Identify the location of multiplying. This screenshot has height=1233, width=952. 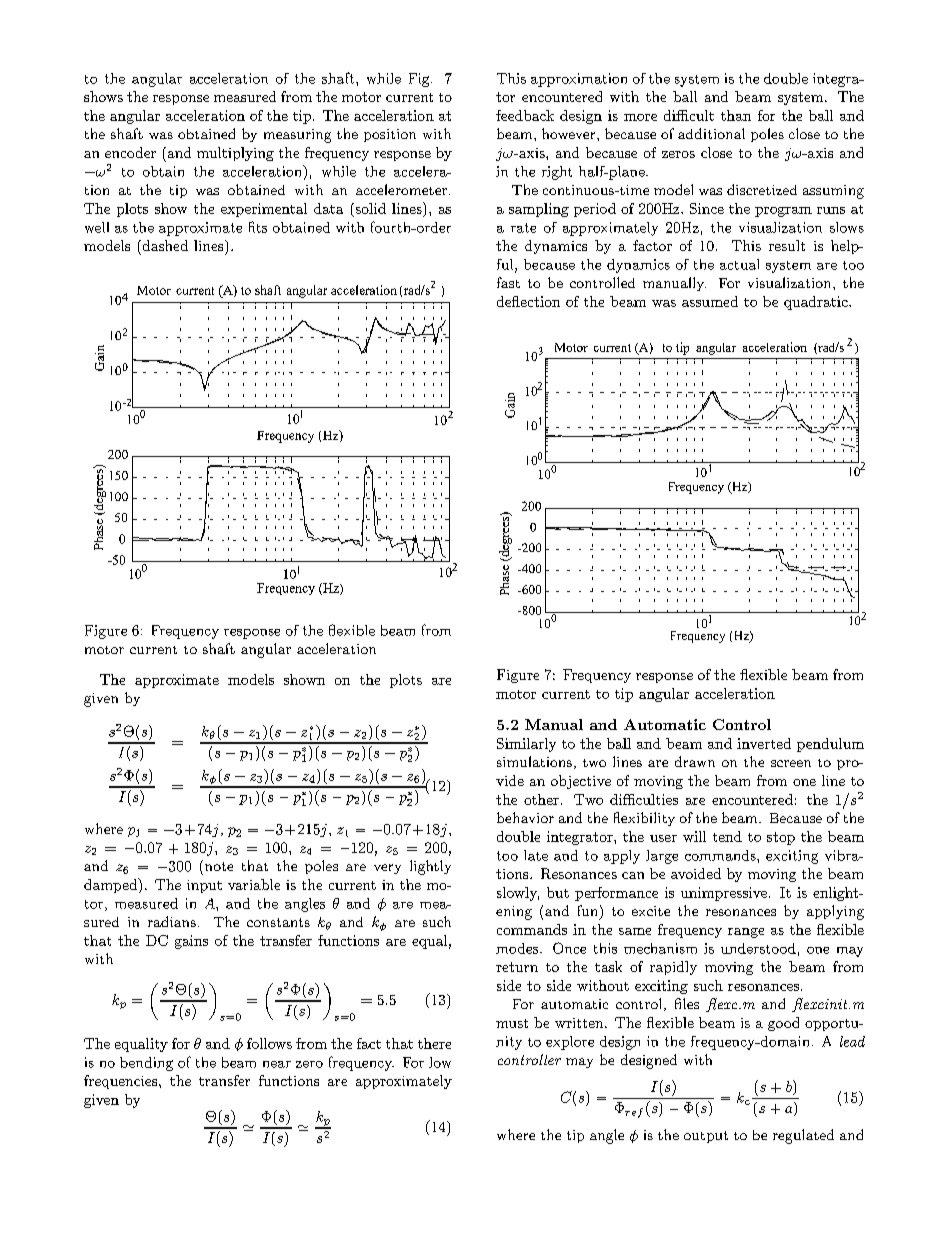
(235, 154).
